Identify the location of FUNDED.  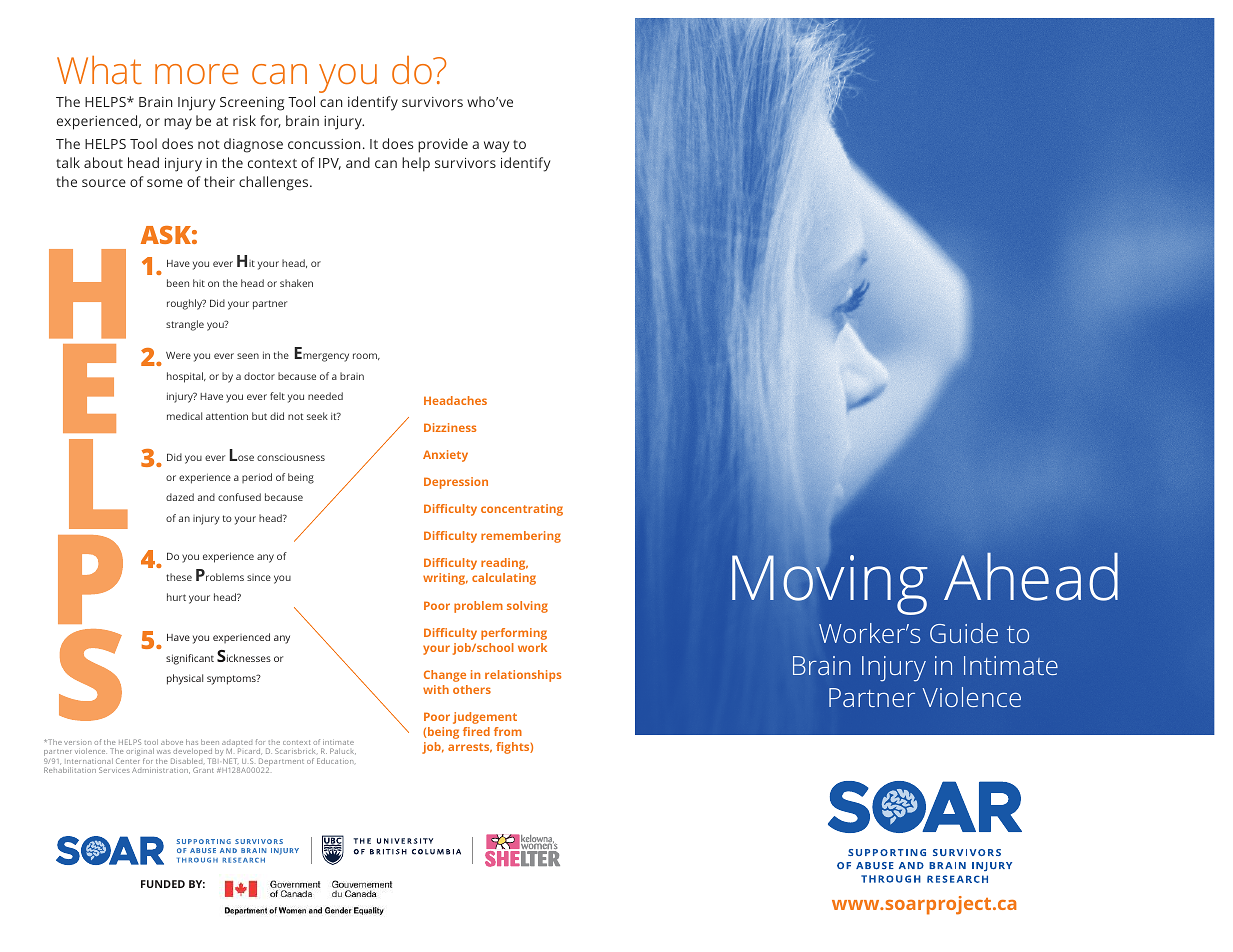
(163, 884).
